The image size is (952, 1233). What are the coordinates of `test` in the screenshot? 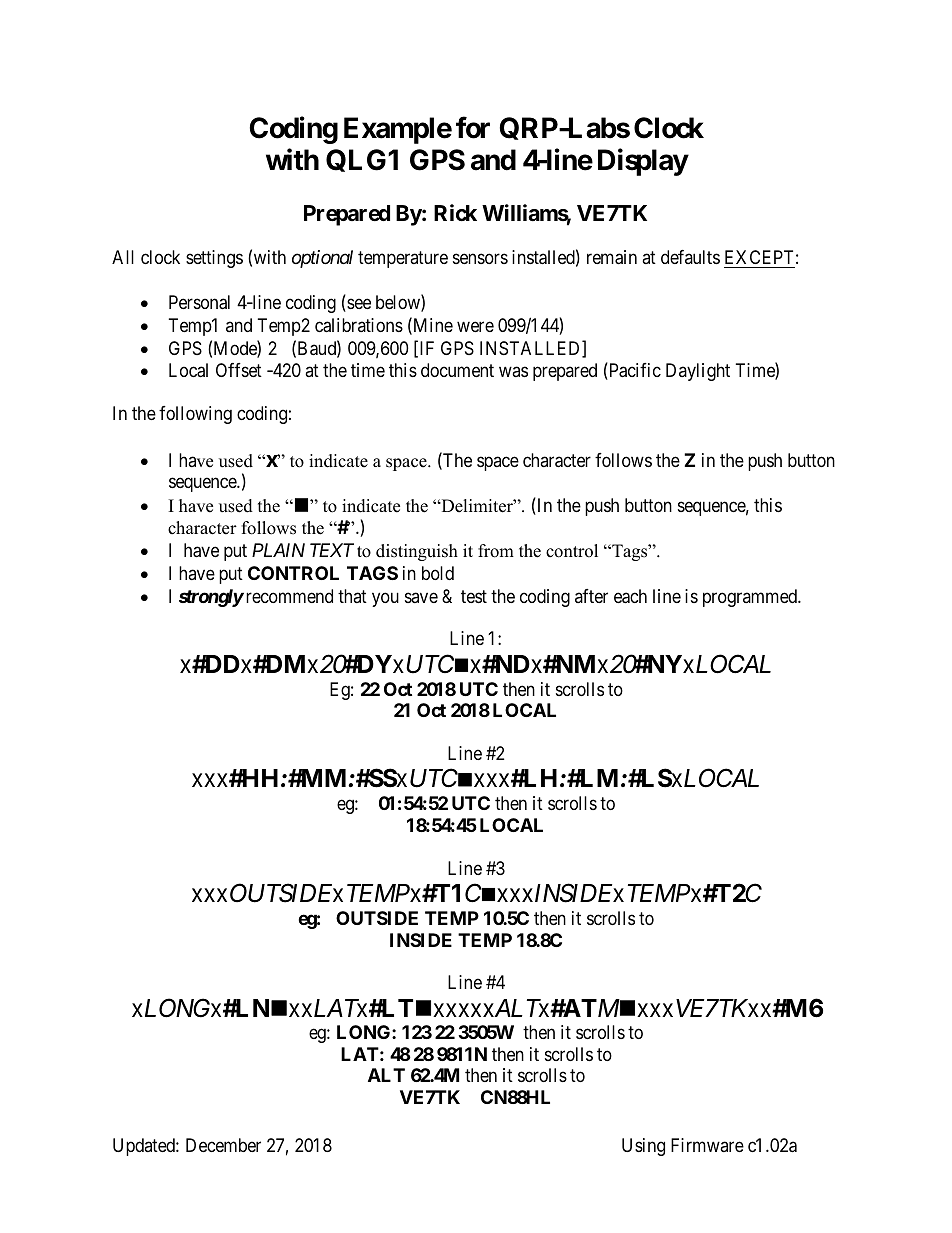 It's located at (474, 596).
